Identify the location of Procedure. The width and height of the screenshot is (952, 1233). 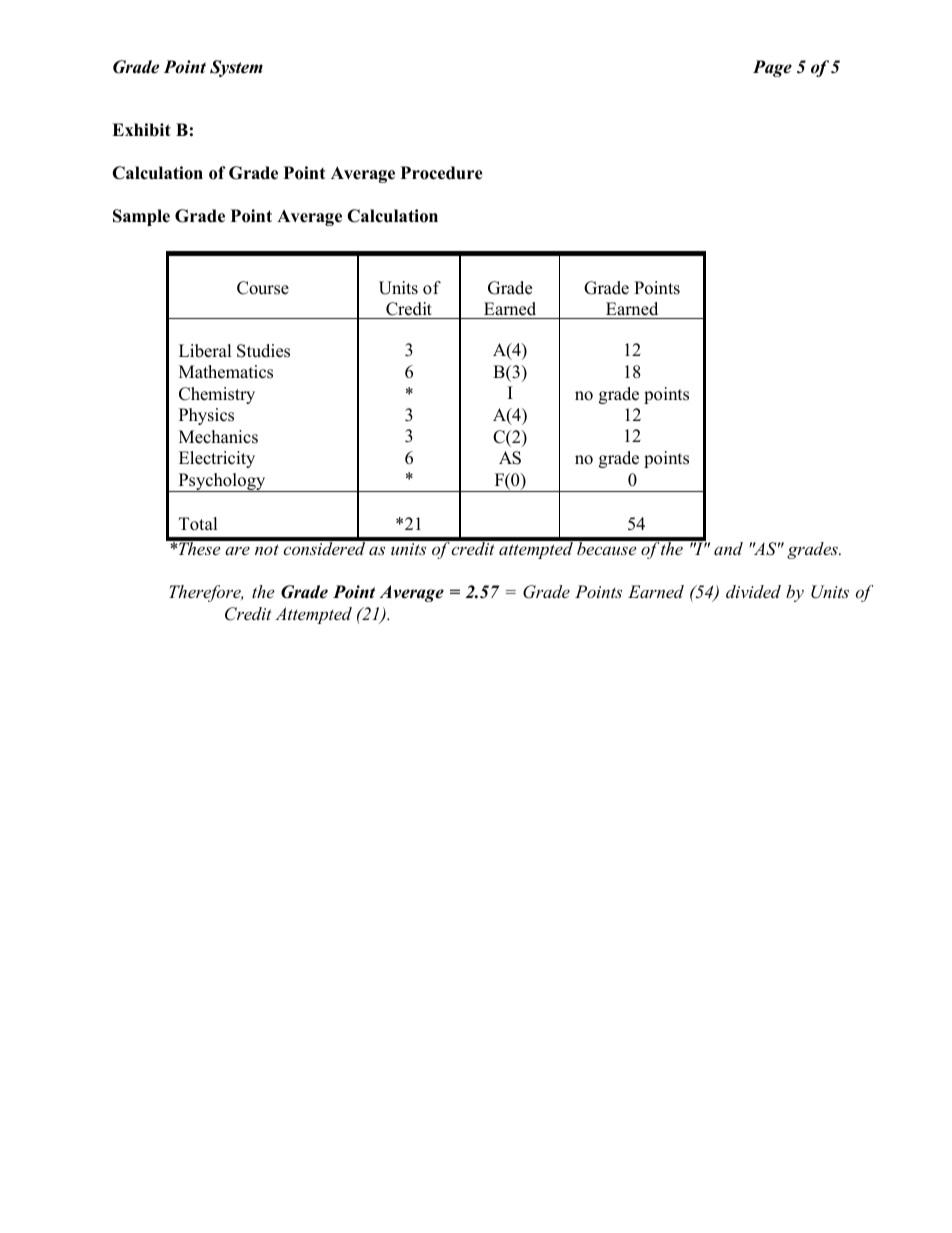
(442, 173).
